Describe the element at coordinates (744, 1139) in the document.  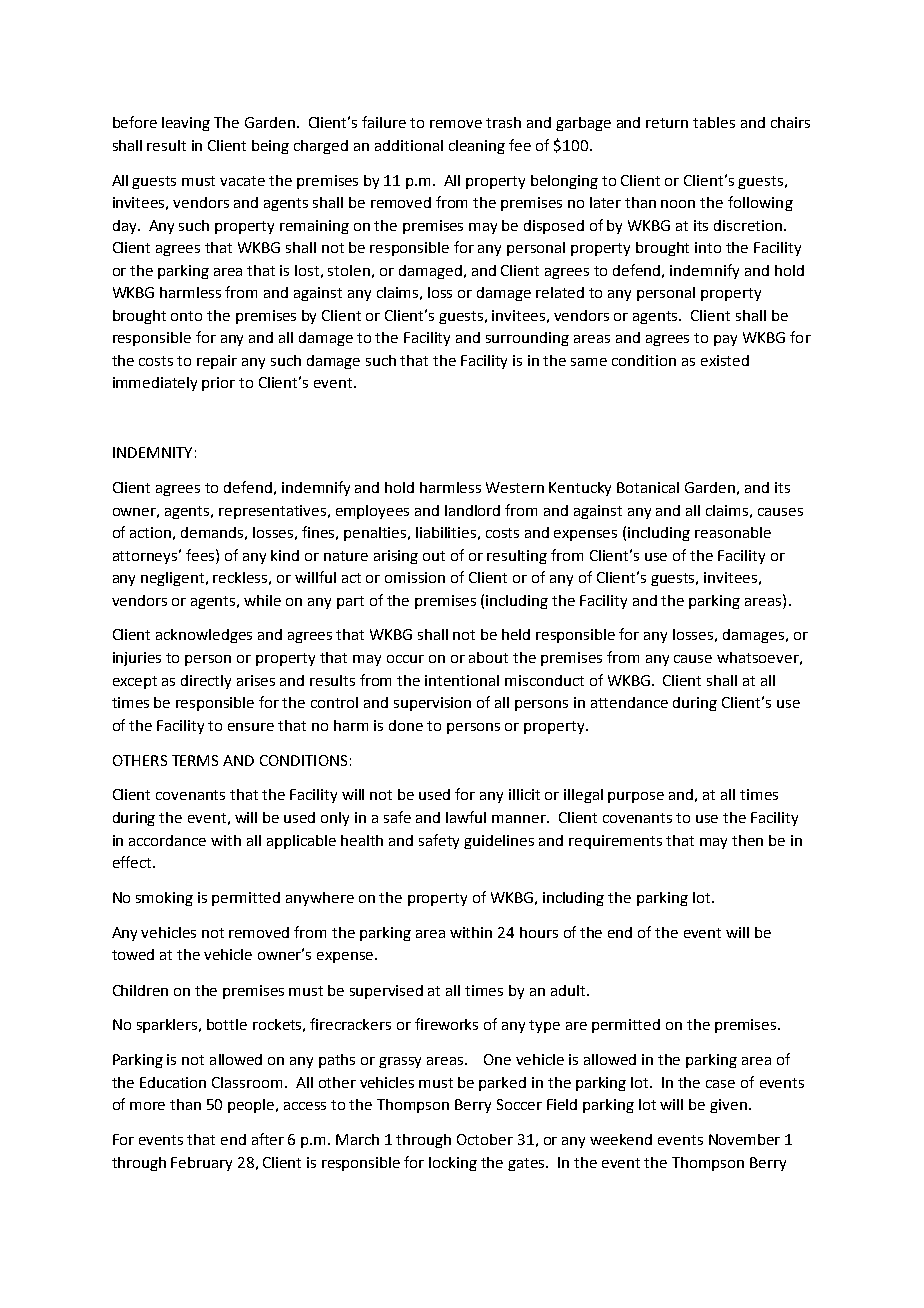
I see `November` at that location.
